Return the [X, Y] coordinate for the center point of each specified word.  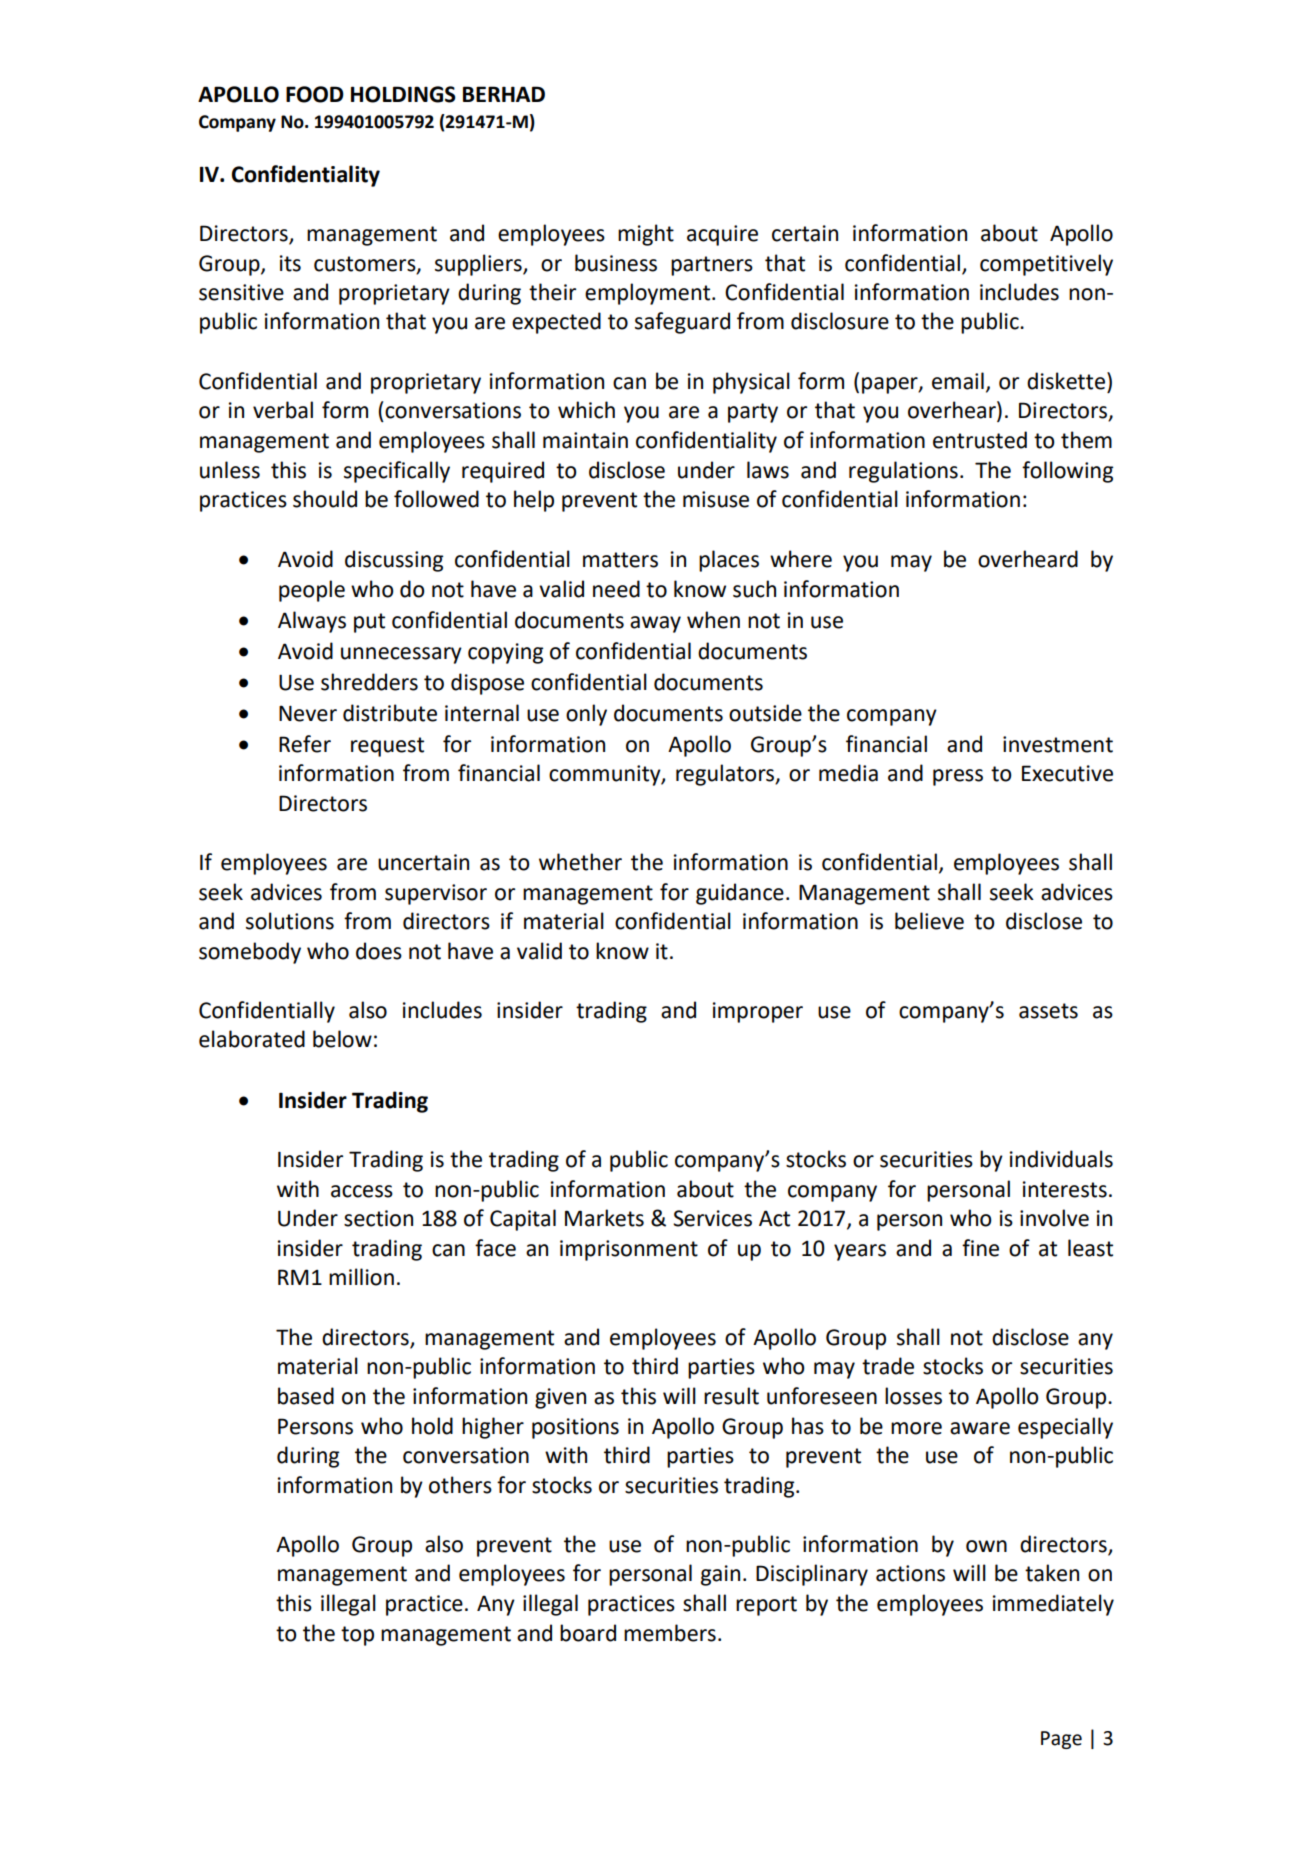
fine [980, 1248]
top [357, 1636]
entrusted [980, 440]
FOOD [315, 94]
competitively [1046, 265]
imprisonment [629, 1250]
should [325, 499]
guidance [740, 894]
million [361, 1277]
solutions [290, 921]
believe [929, 921]
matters [620, 560]
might [646, 235]
